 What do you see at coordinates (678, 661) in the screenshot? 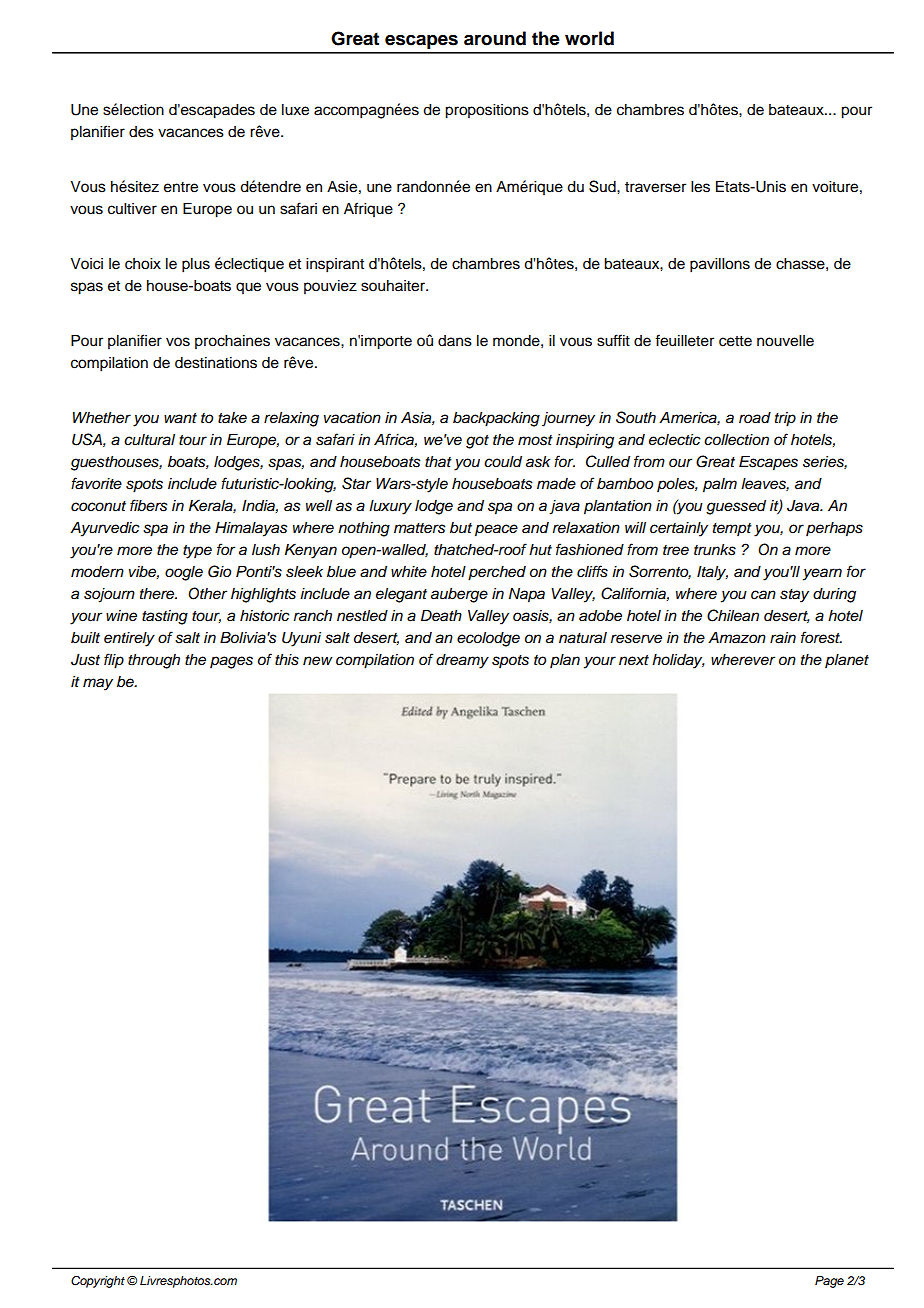
I see `holiday` at bounding box center [678, 661].
